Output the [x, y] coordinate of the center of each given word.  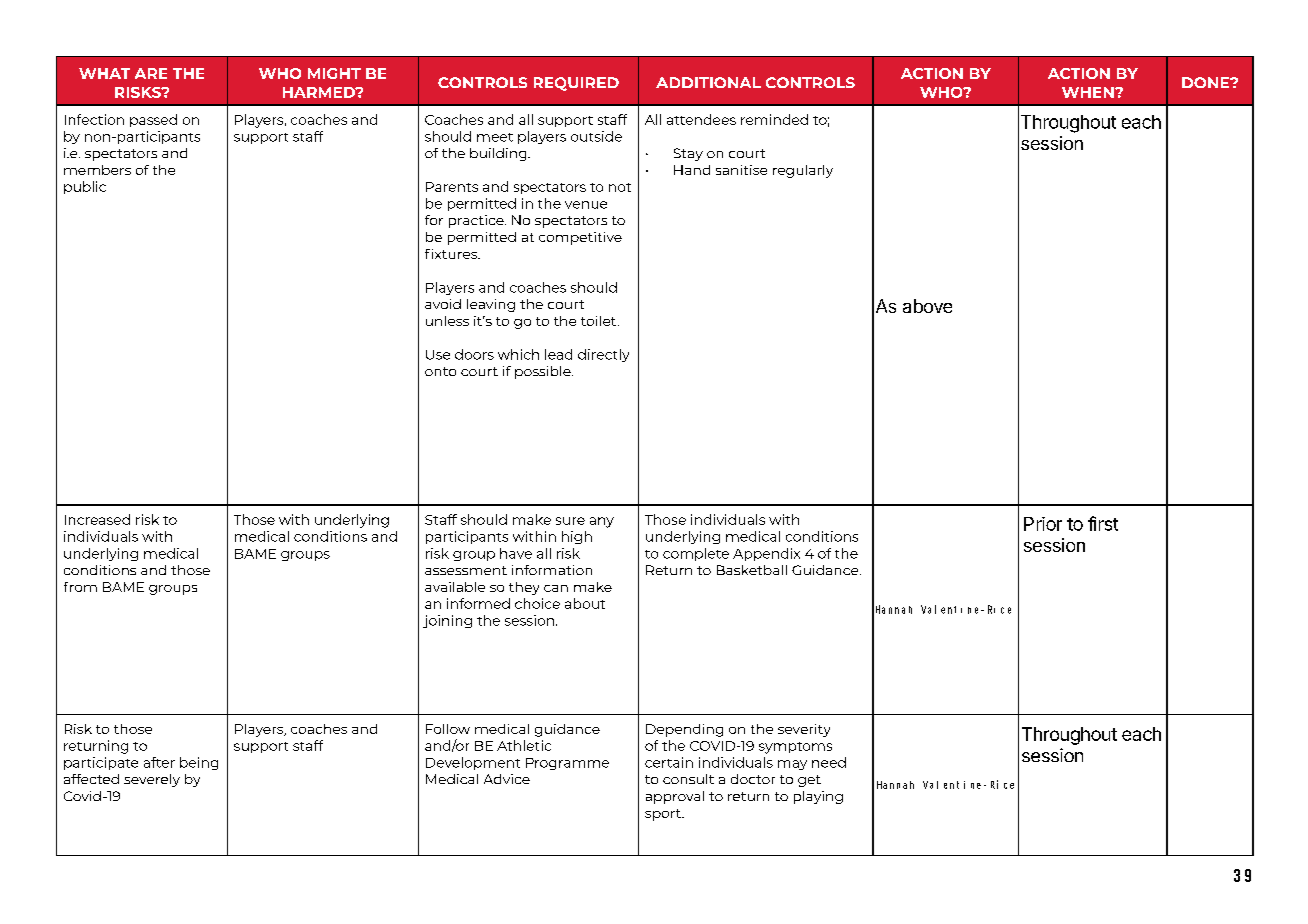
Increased [97, 519]
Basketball [752, 570]
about [585, 603]
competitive [580, 238]
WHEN [1089, 92]
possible [544, 372]
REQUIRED [576, 84]
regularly [803, 171]
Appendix [766, 554]
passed [153, 120]
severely [152, 780]
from [80, 587]
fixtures [452, 254]
